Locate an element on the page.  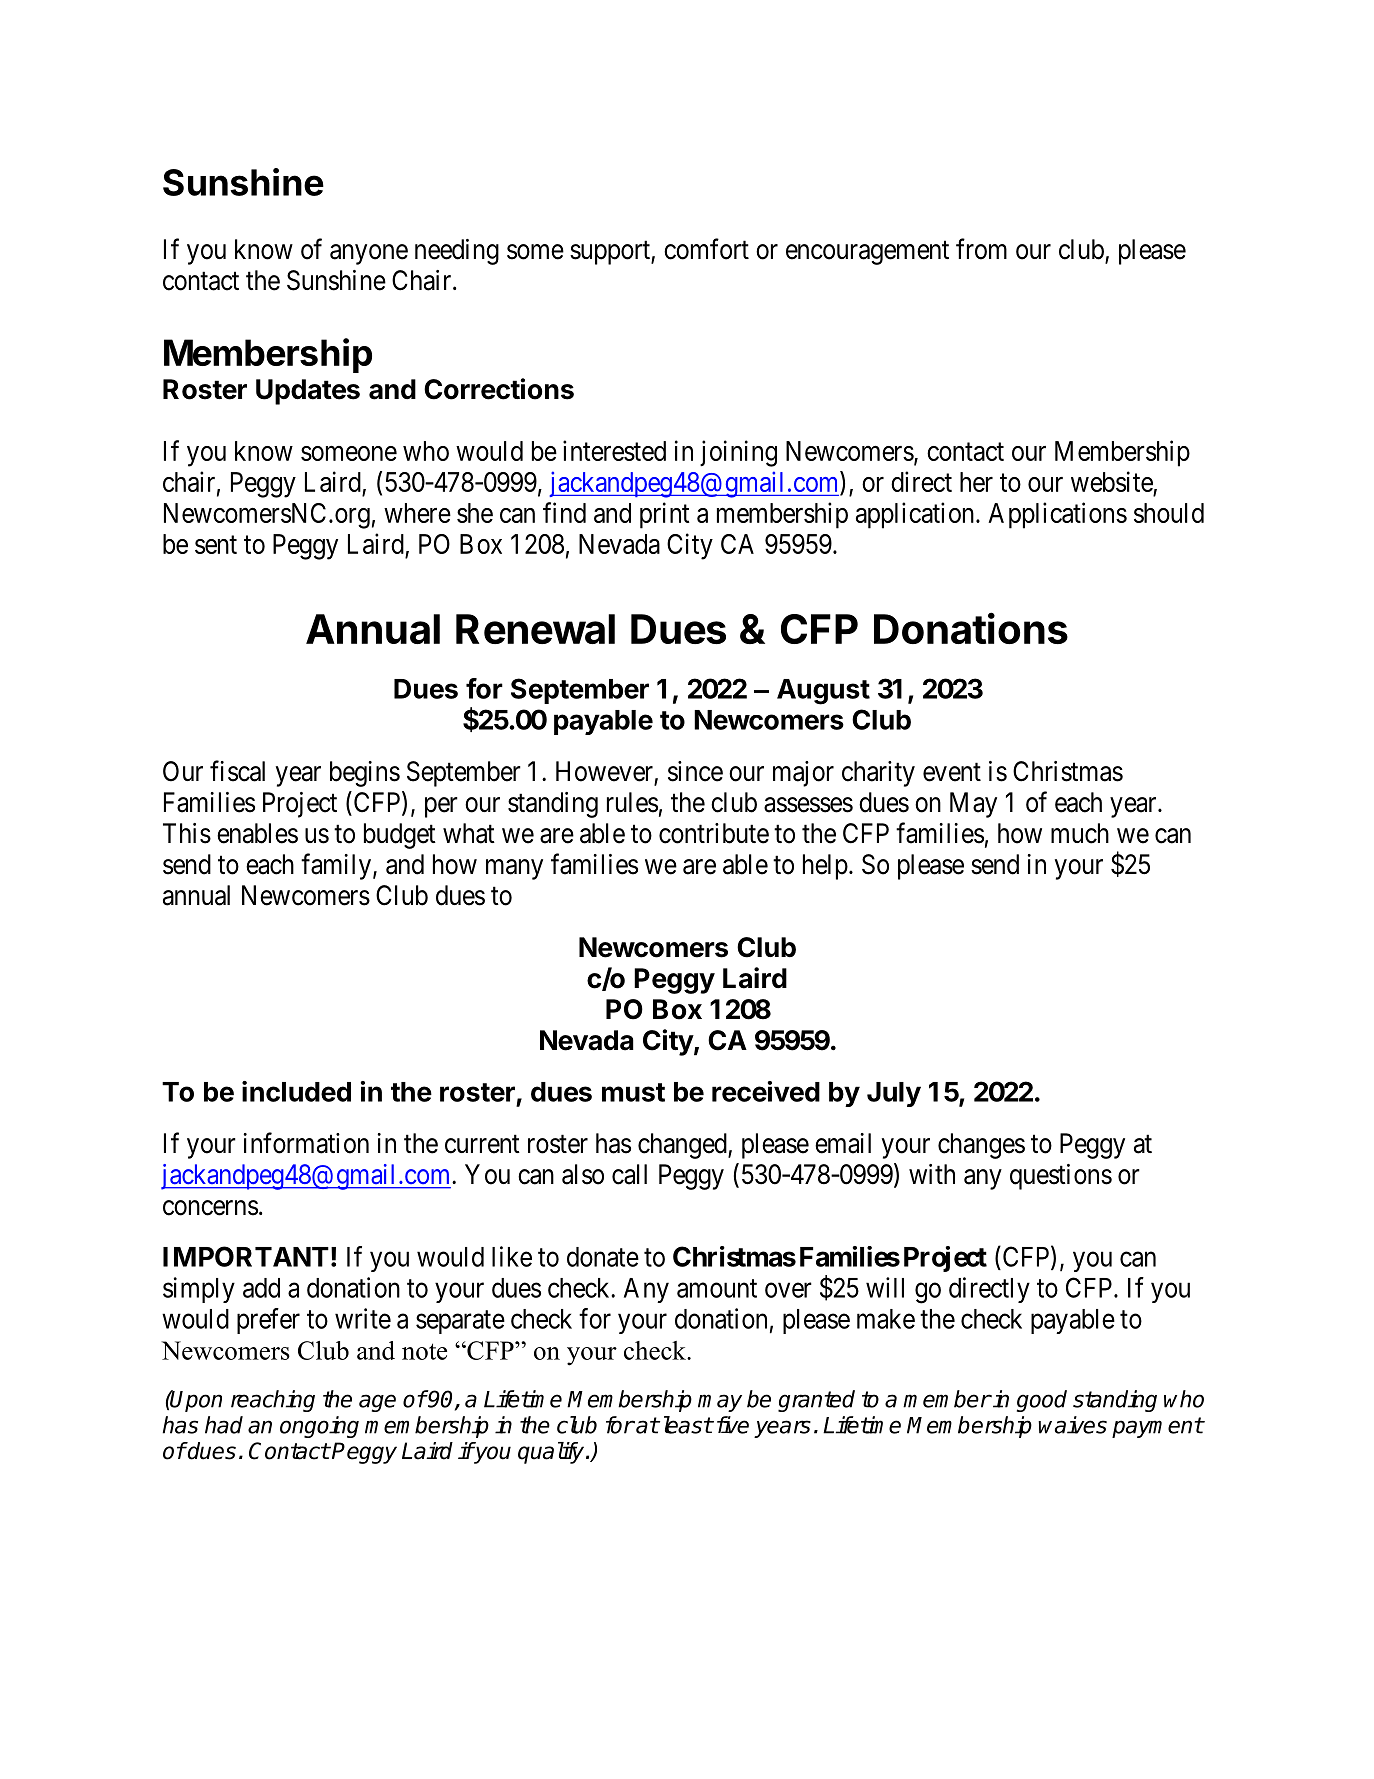
changed is located at coordinates (683, 1146).
